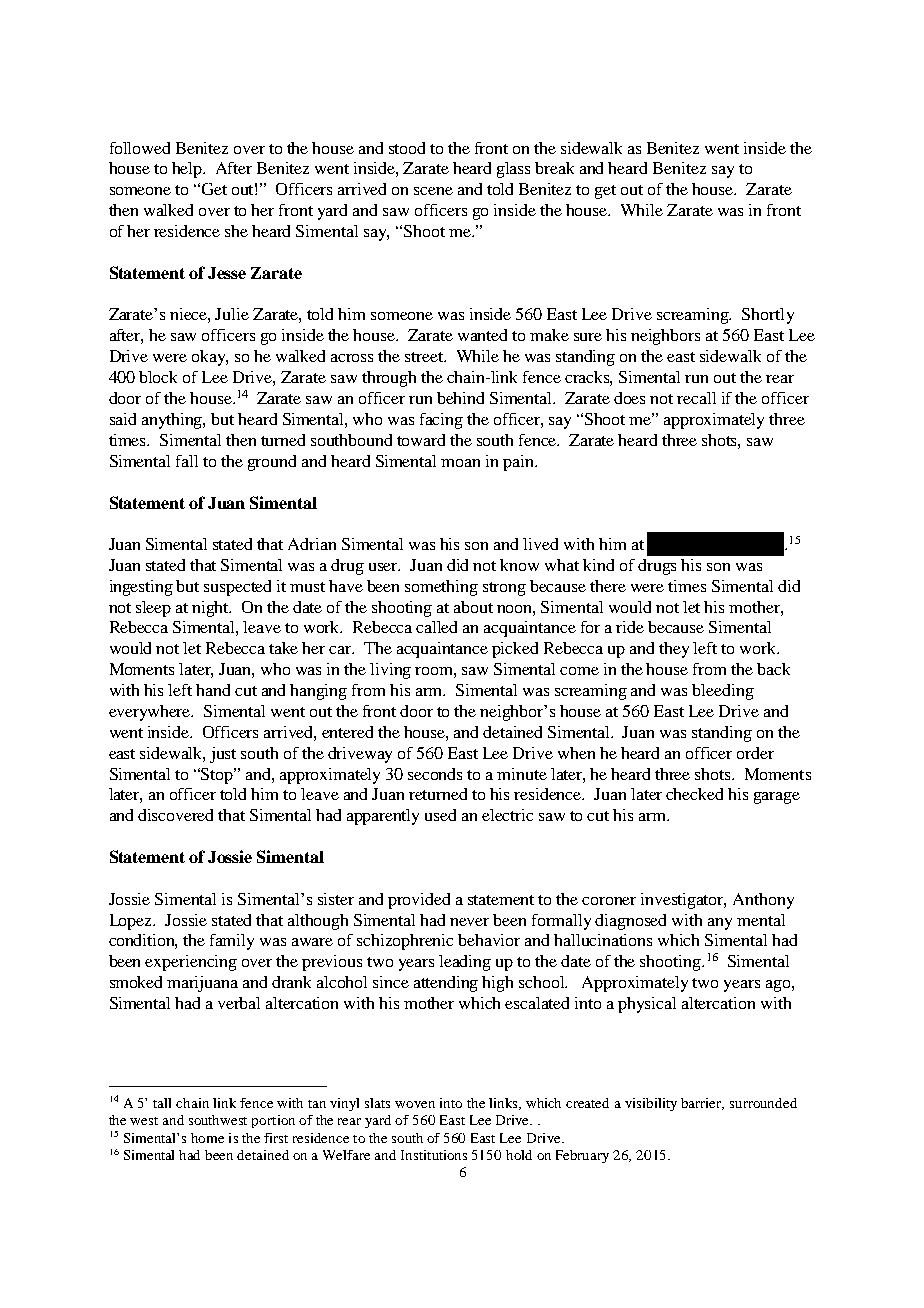  What do you see at coordinates (188, 170) in the screenshot?
I see `help` at bounding box center [188, 170].
